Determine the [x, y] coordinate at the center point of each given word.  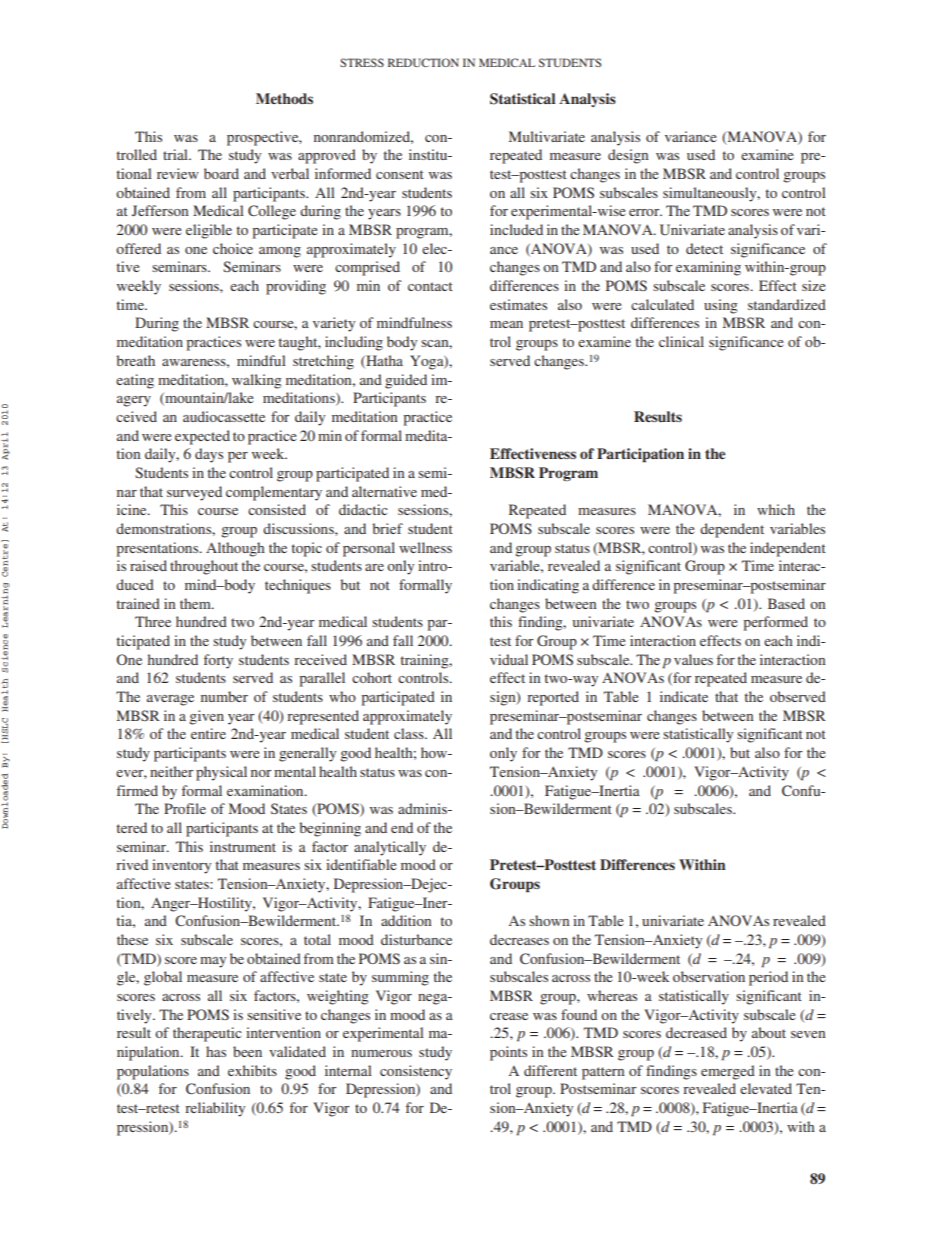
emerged [728, 1072]
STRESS [362, 62]
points [508, 1053]
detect [704, 248]
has [216, 1051]
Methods [284, 98]
